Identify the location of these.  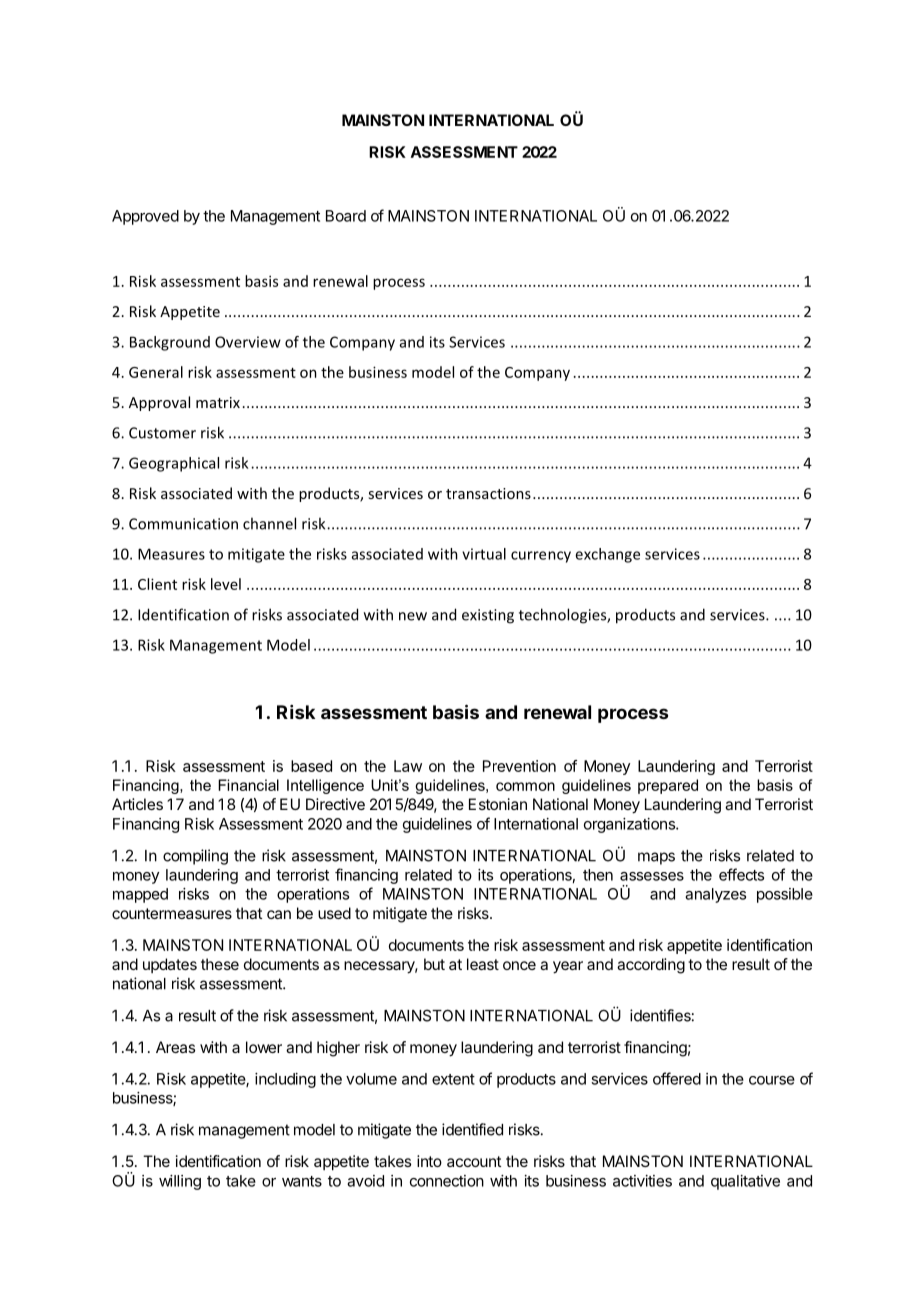
(220, 964).
